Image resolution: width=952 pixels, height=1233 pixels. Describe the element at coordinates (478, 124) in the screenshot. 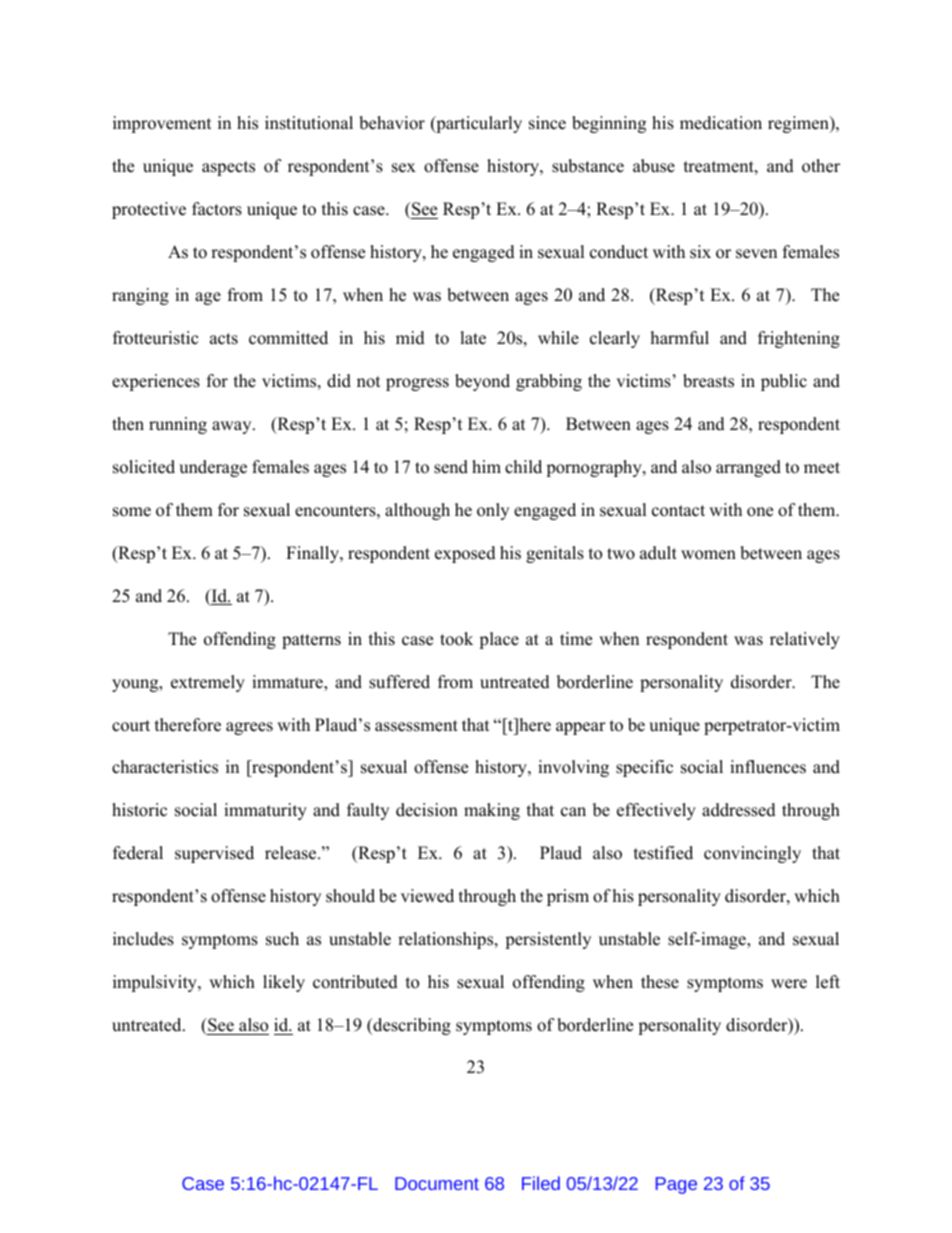

I see `particularly` at that location.
